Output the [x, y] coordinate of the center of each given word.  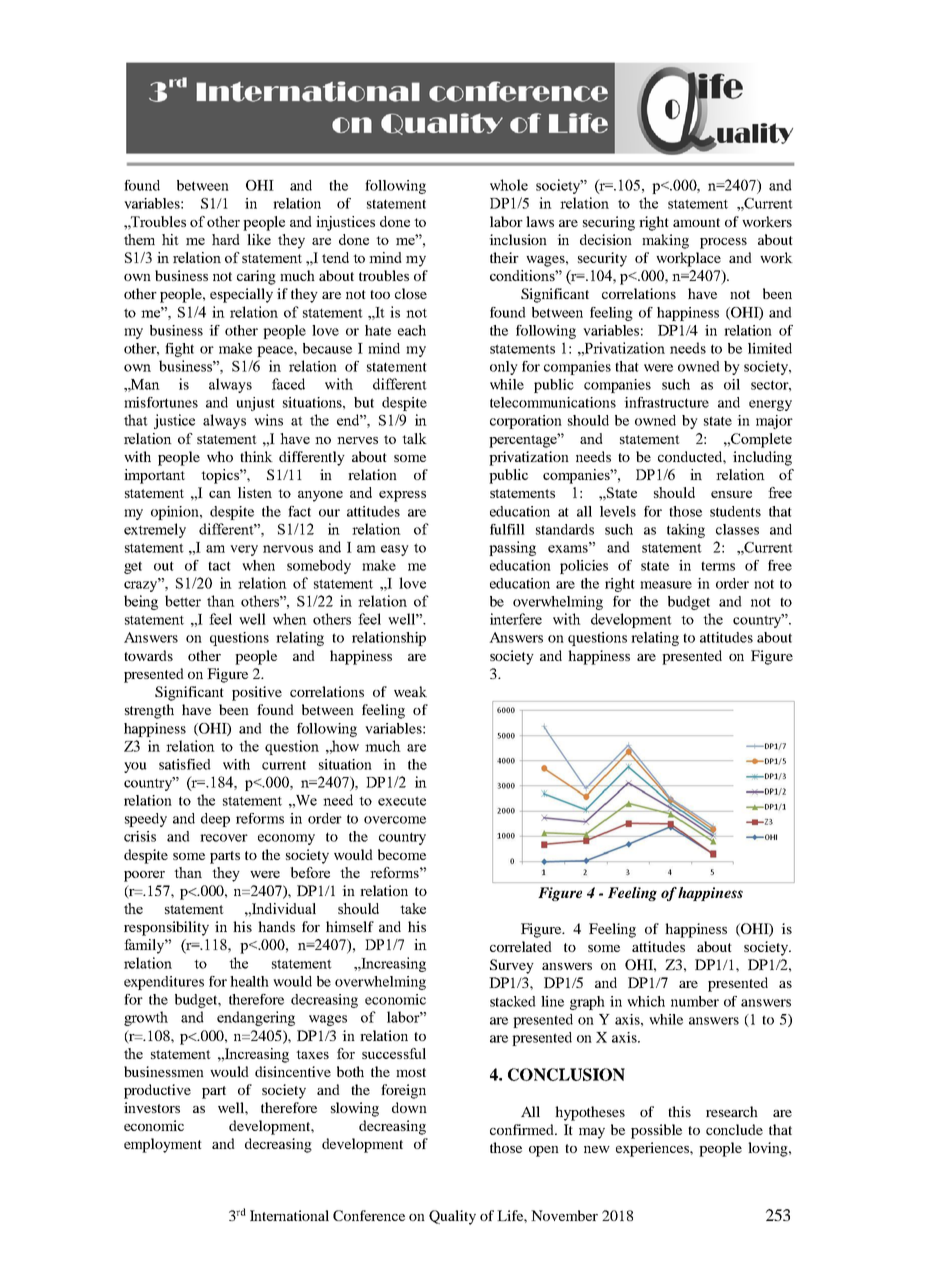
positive [257, 693]
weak [410, 691]
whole [509, 185]
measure [666, 585]
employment [163, 1145]
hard [226, 239]
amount [696, 222]
